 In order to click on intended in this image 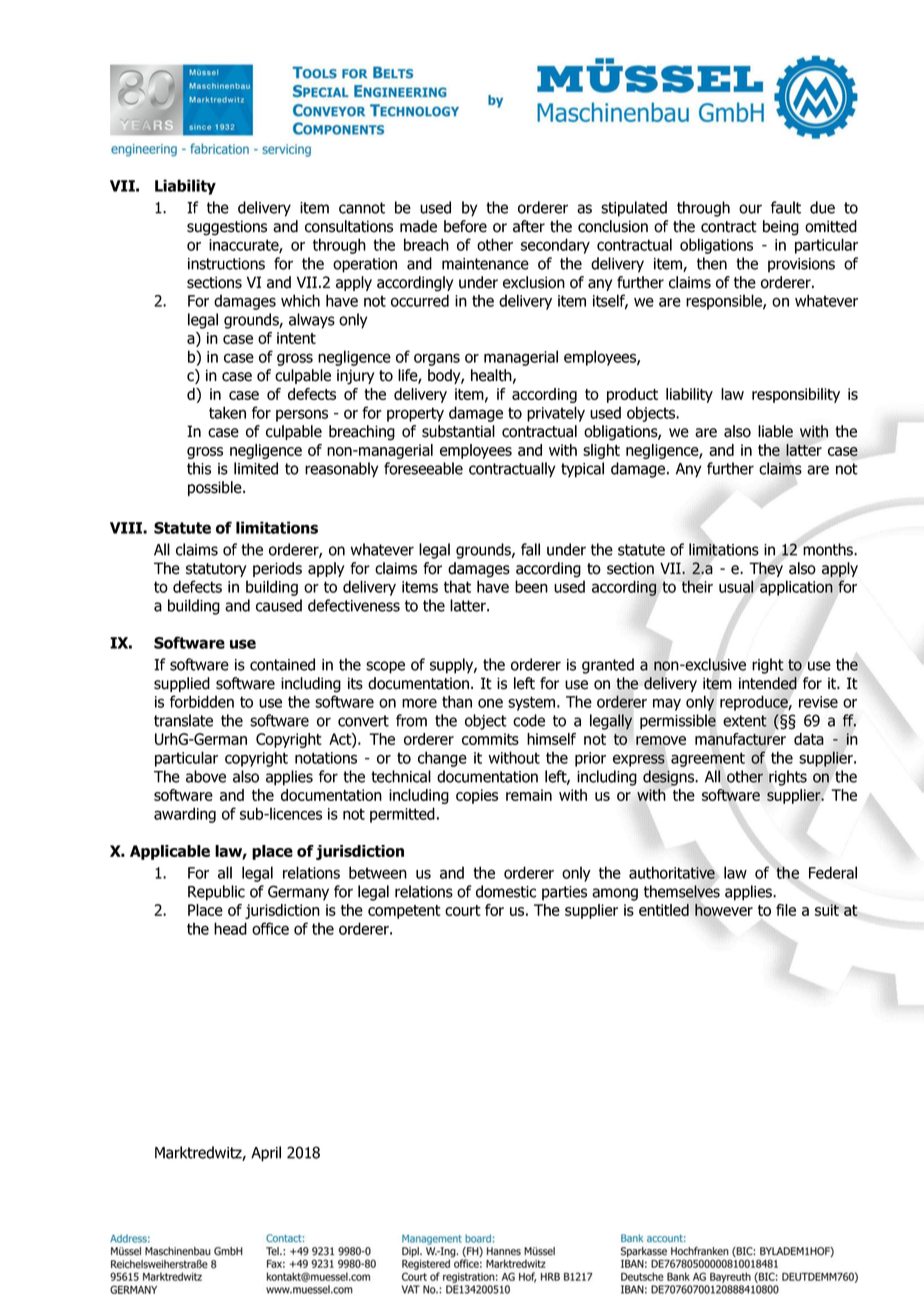, I will do `click(768, 683)`.
